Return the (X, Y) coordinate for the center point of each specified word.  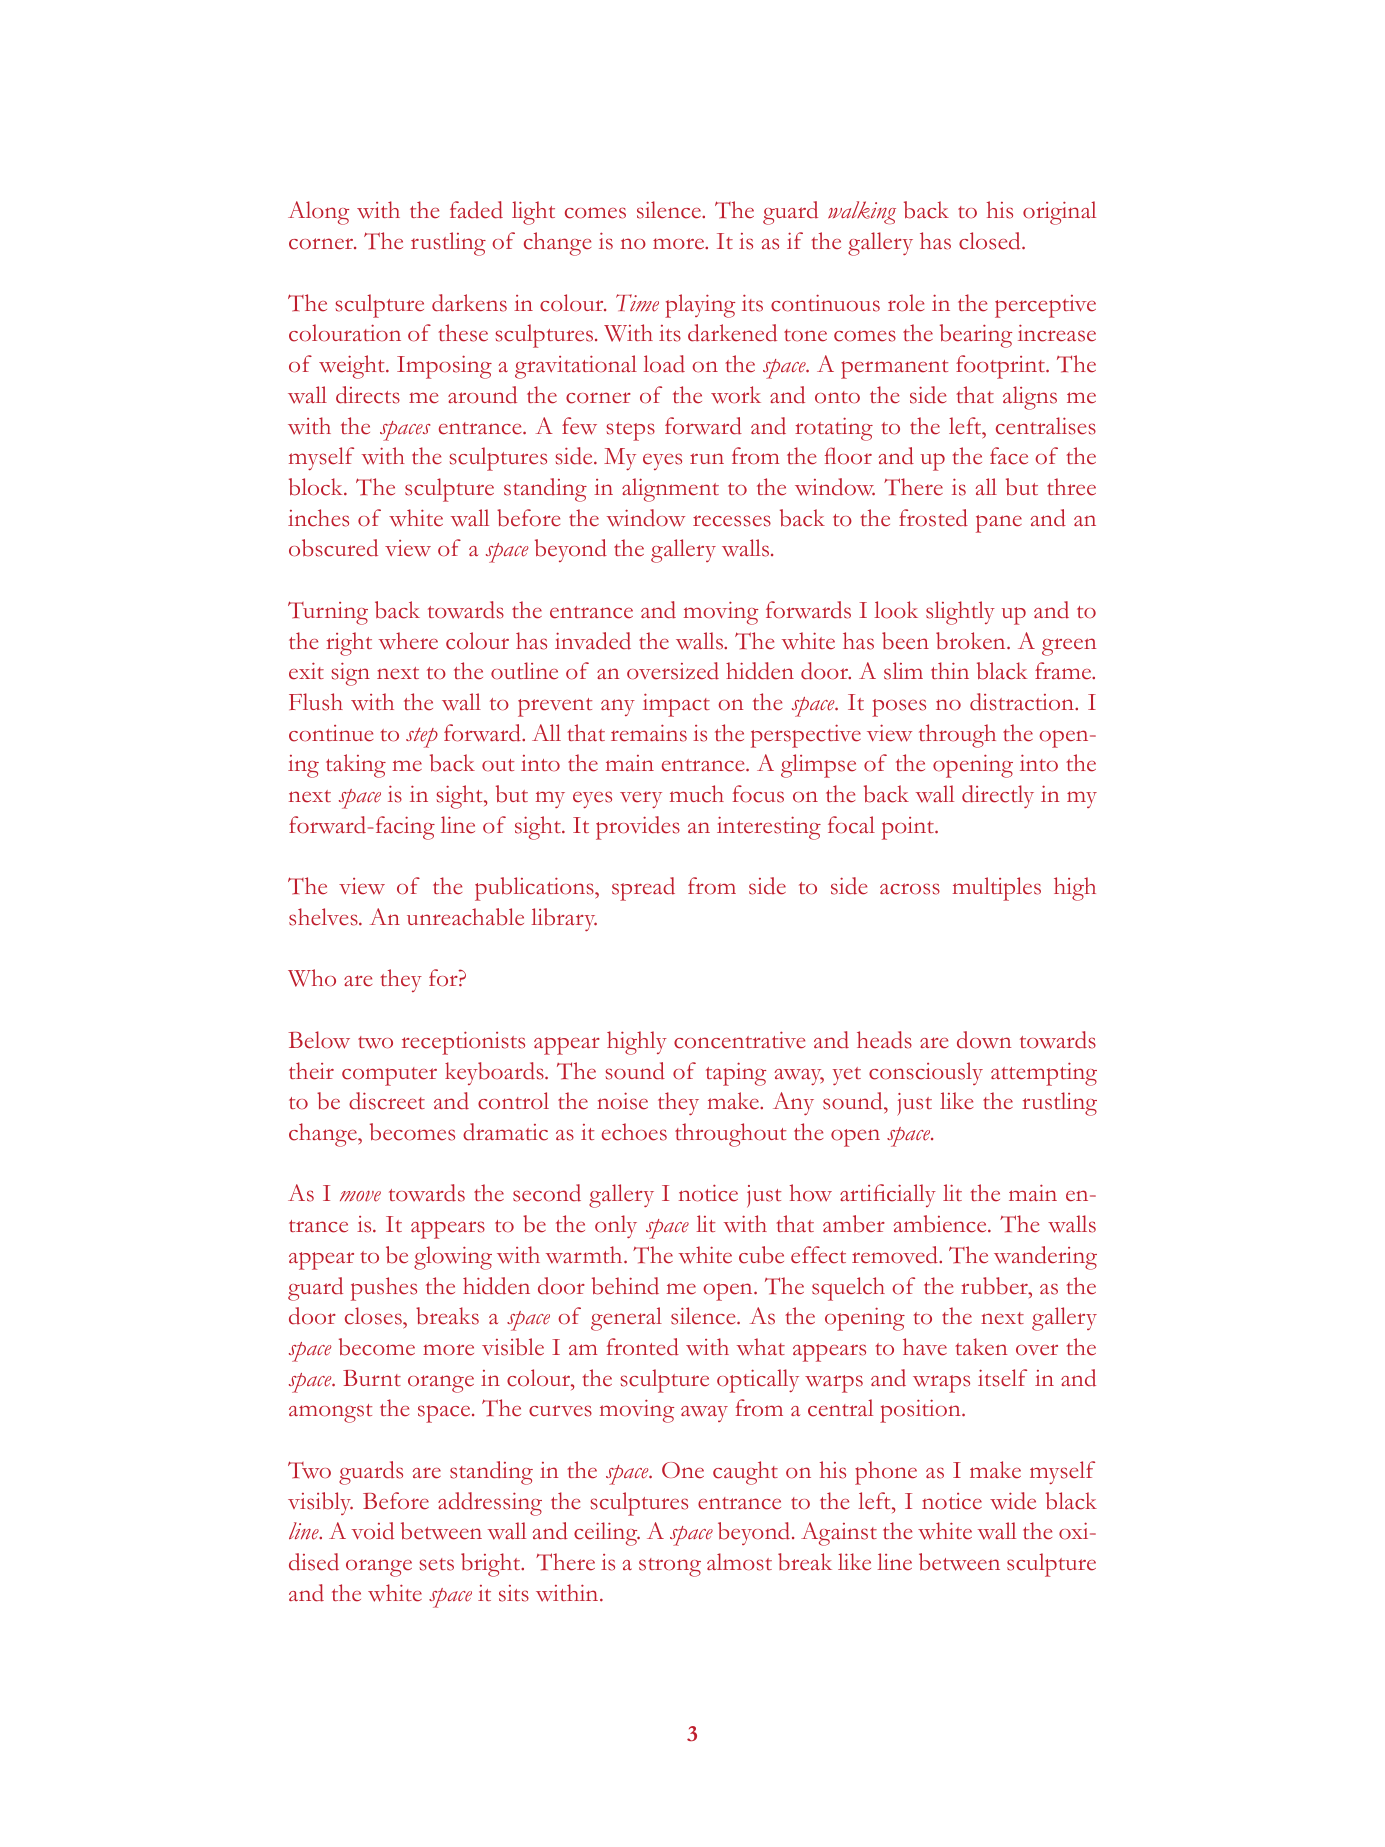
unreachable (465, 917)
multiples (997, 889)
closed (991, 241)
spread (643, 889)
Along (318, 213)
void (372, 1531)
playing (700, 306)
